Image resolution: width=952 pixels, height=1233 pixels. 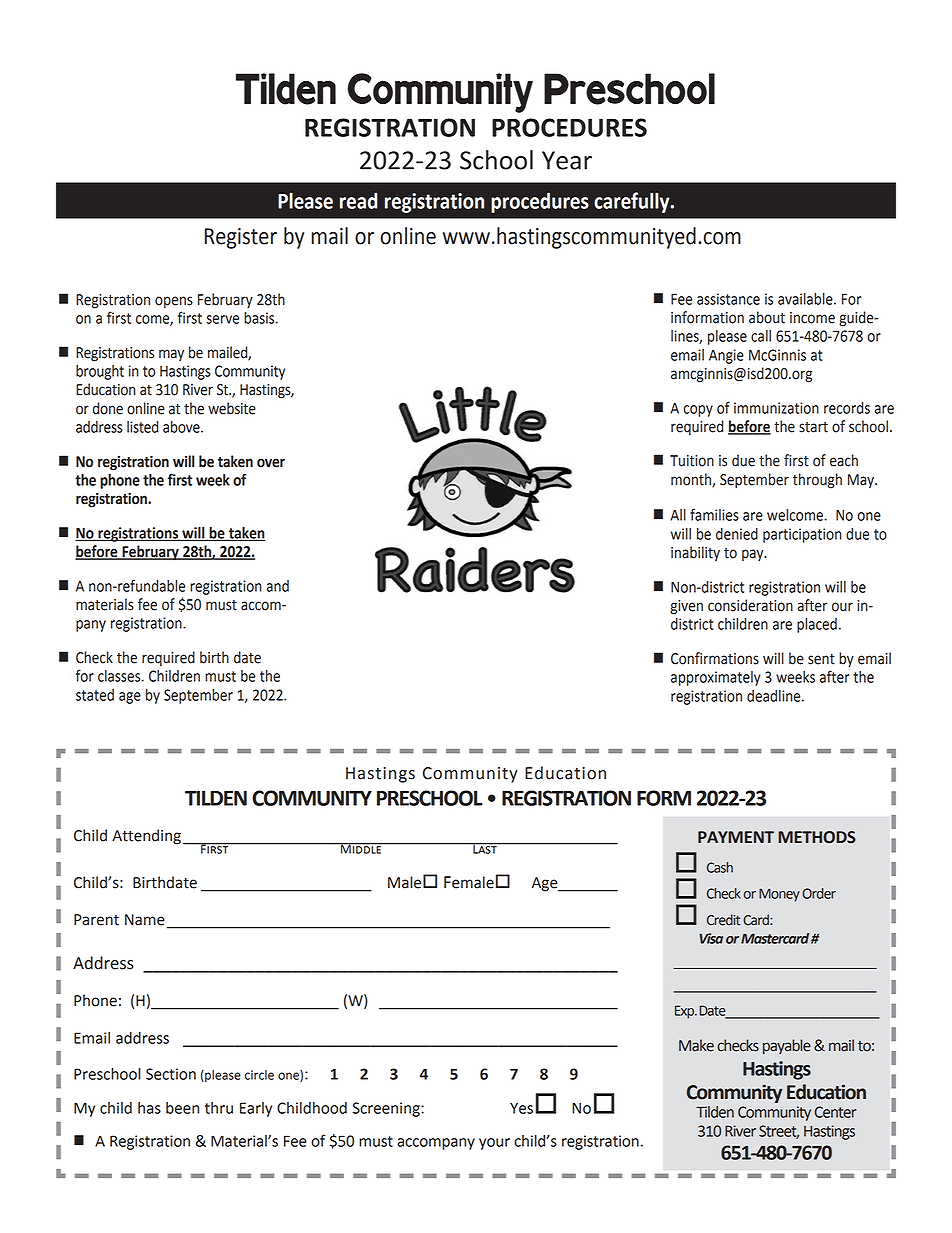 What do you see at coordinates (692, 461) in the screenshot?
I see `Tuition` at bounding box center [692, 461].
